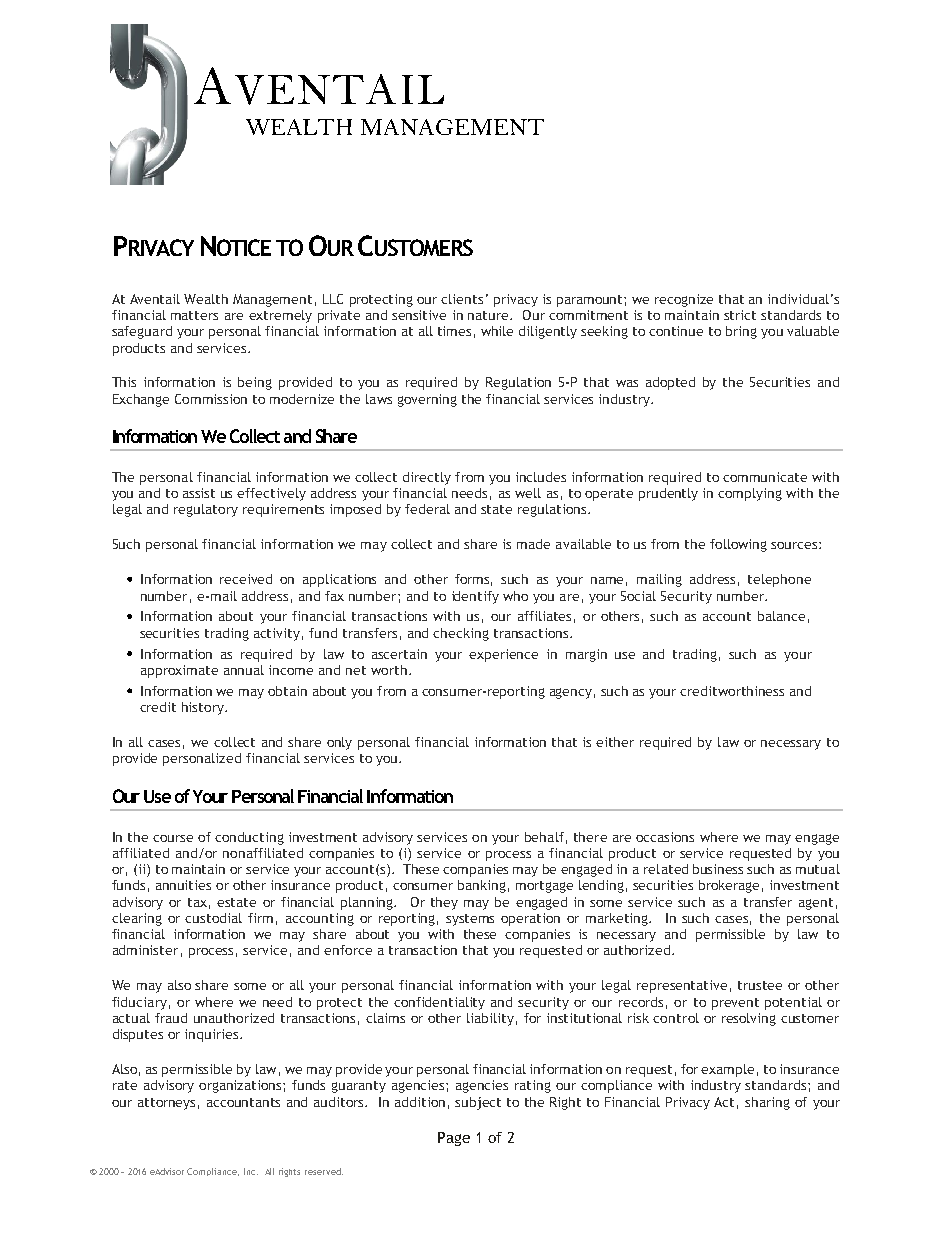  Describe the element at coordinates (427, 509) in the screenshot. I see `federal` at that location.
